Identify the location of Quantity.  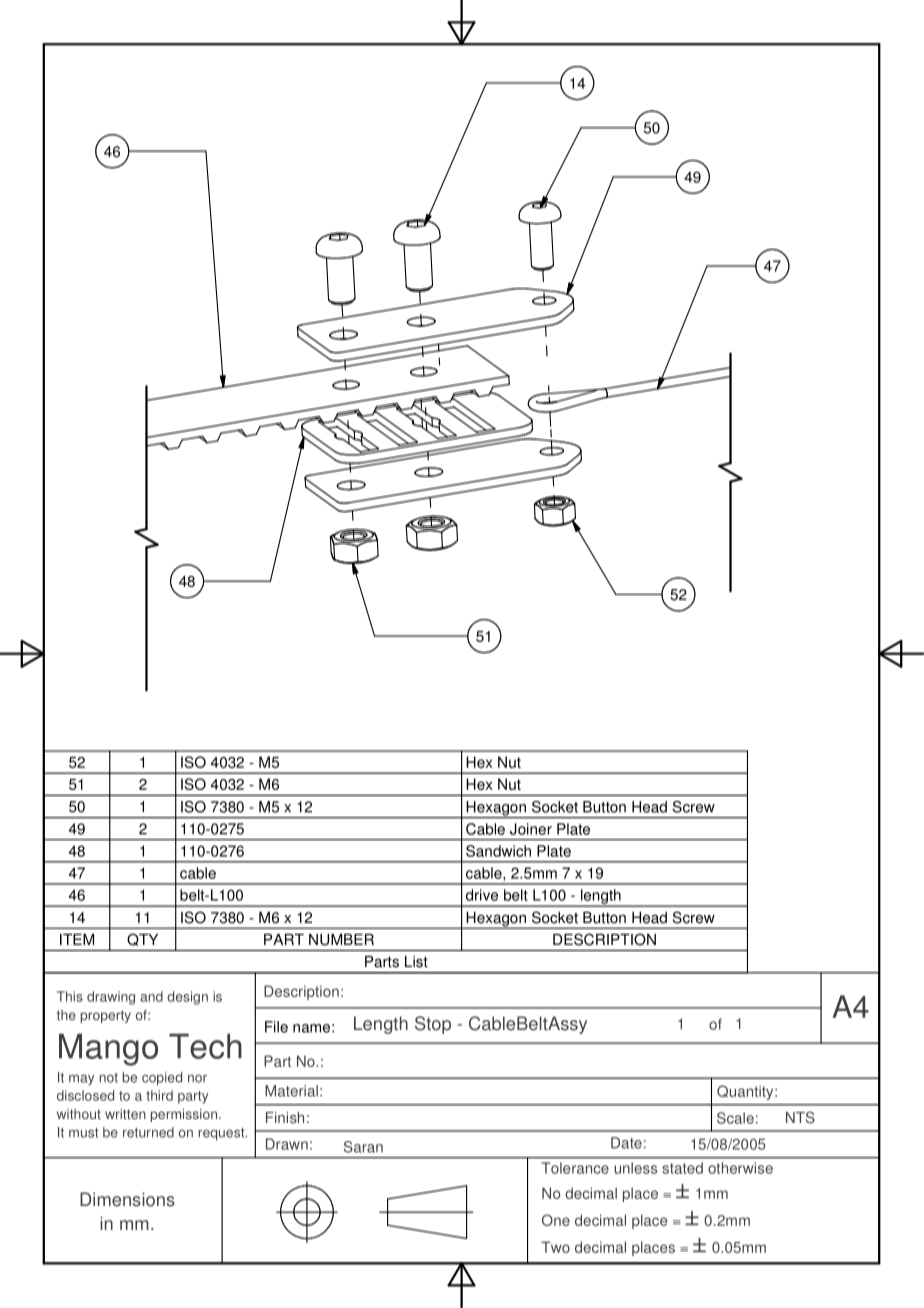
(746, 1092).
